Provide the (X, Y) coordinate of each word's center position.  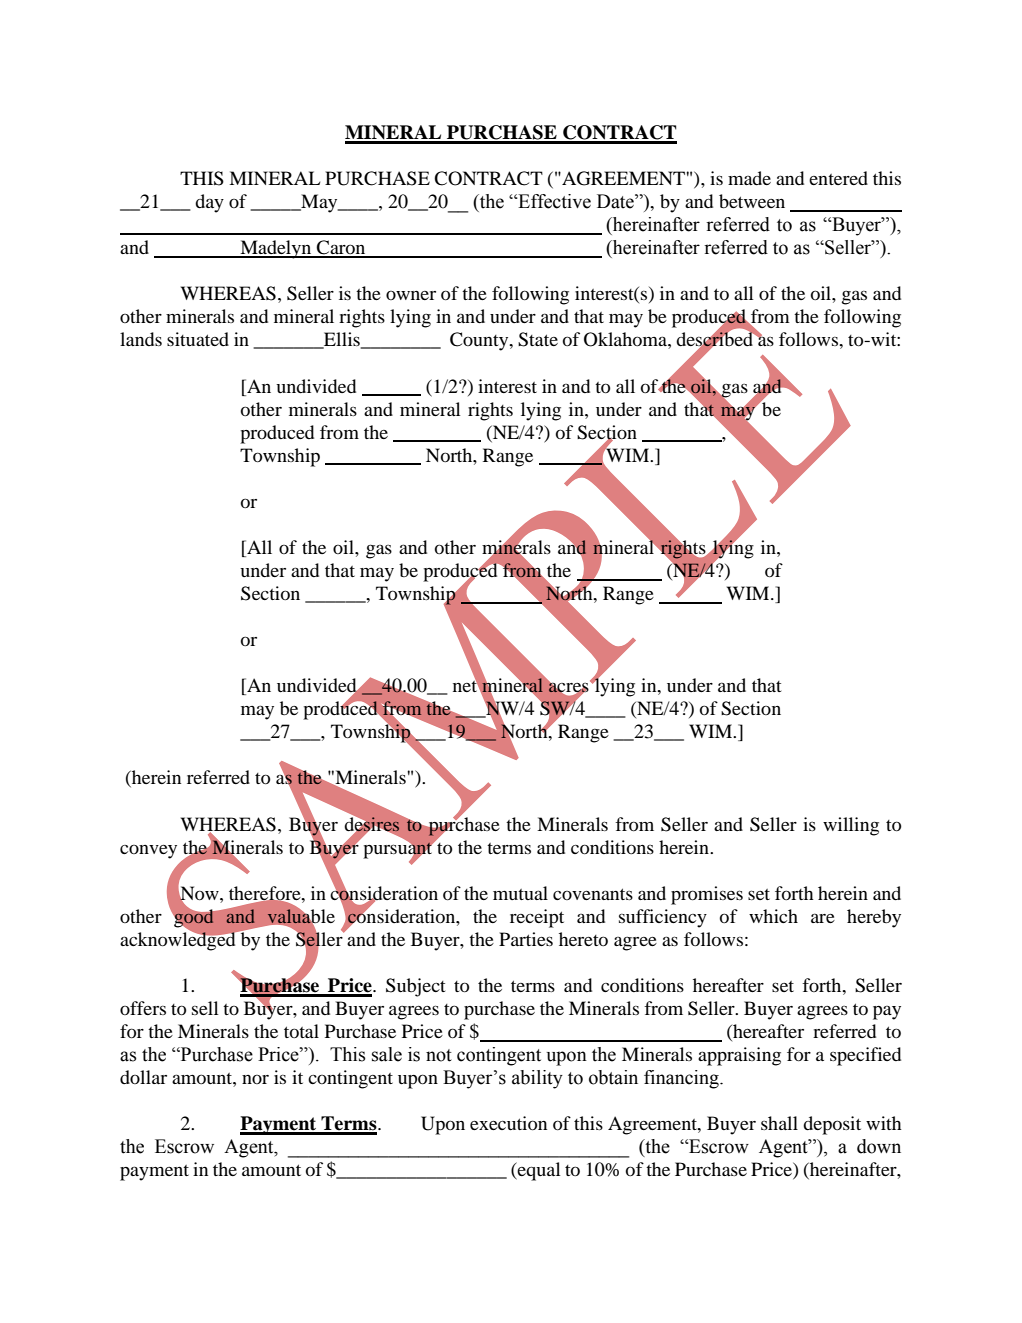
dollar (143, 1077)
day (209, 203)
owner (411, 295)
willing (851, 826)
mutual (520, 893)
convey (148, 852)
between (752, 201)
